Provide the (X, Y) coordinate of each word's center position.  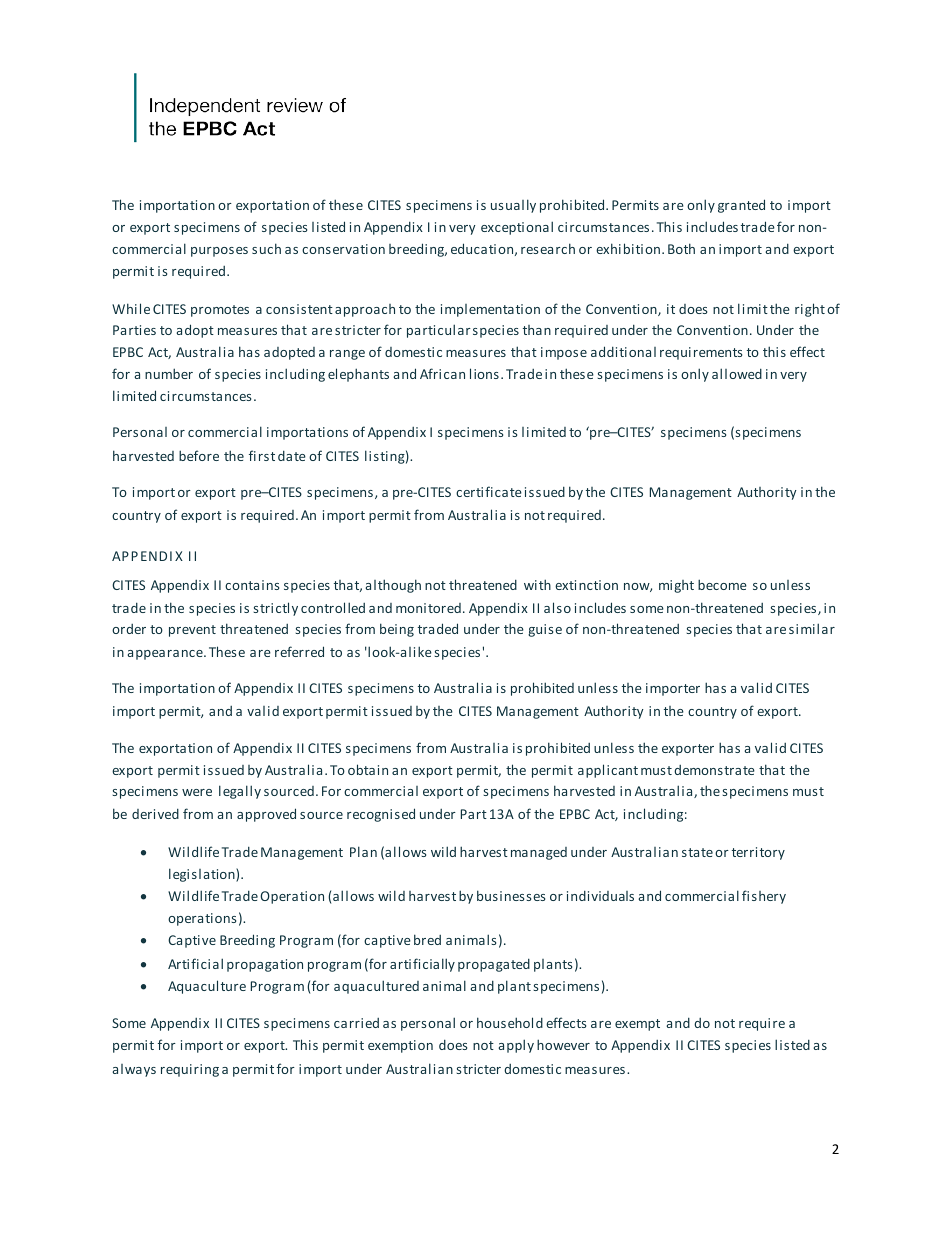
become (722, 584)
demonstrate (714, 770)
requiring (190, 1070)
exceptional (517, 228)
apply (516, 1046)
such (266, 248)
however (563, 1044)
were (197, 792)
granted (741, 206)
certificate (489, 491)
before (199, 455)
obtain (368, 769)
